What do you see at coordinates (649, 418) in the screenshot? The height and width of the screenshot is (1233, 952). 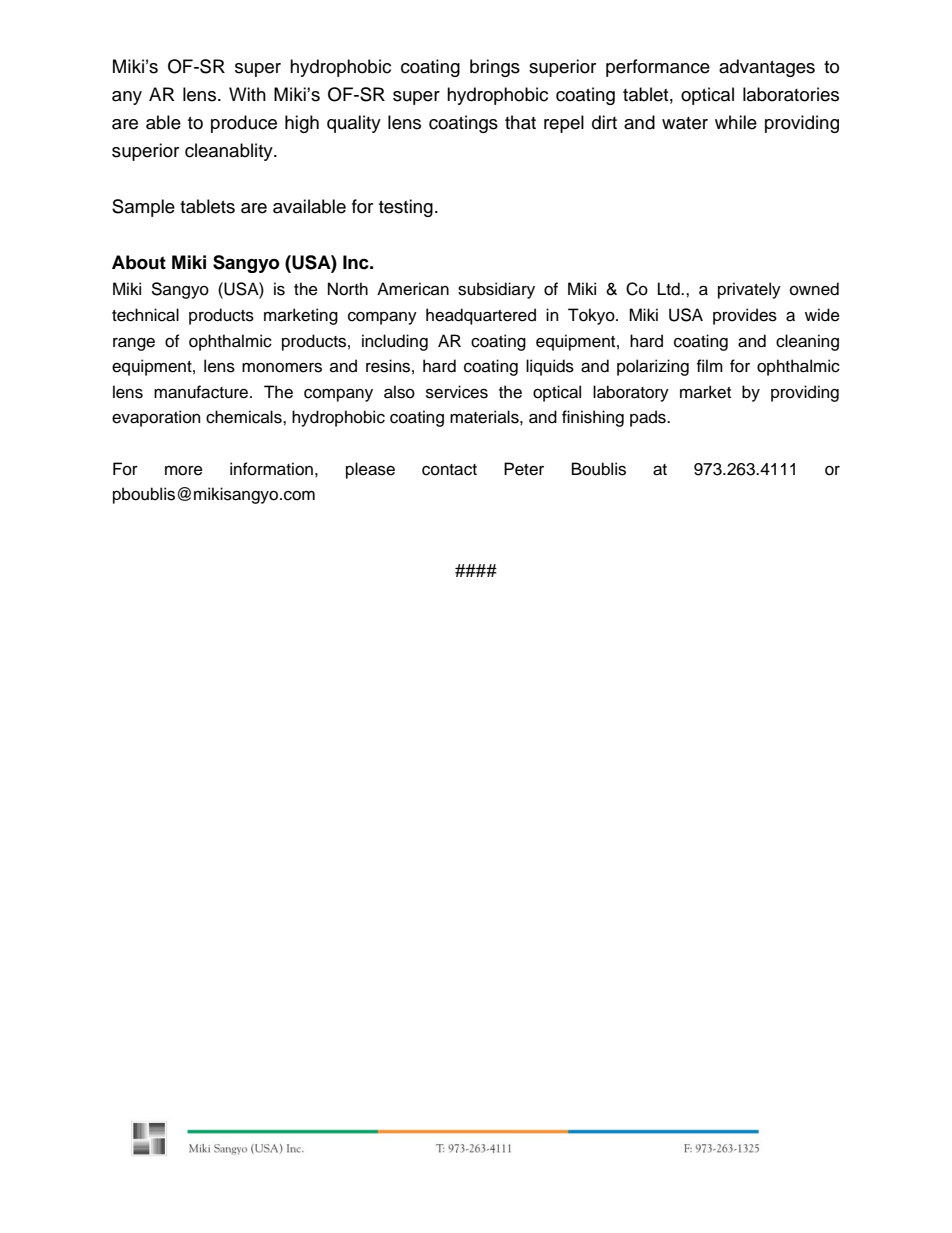 I see `pads` at bounding box center [649, 418].
